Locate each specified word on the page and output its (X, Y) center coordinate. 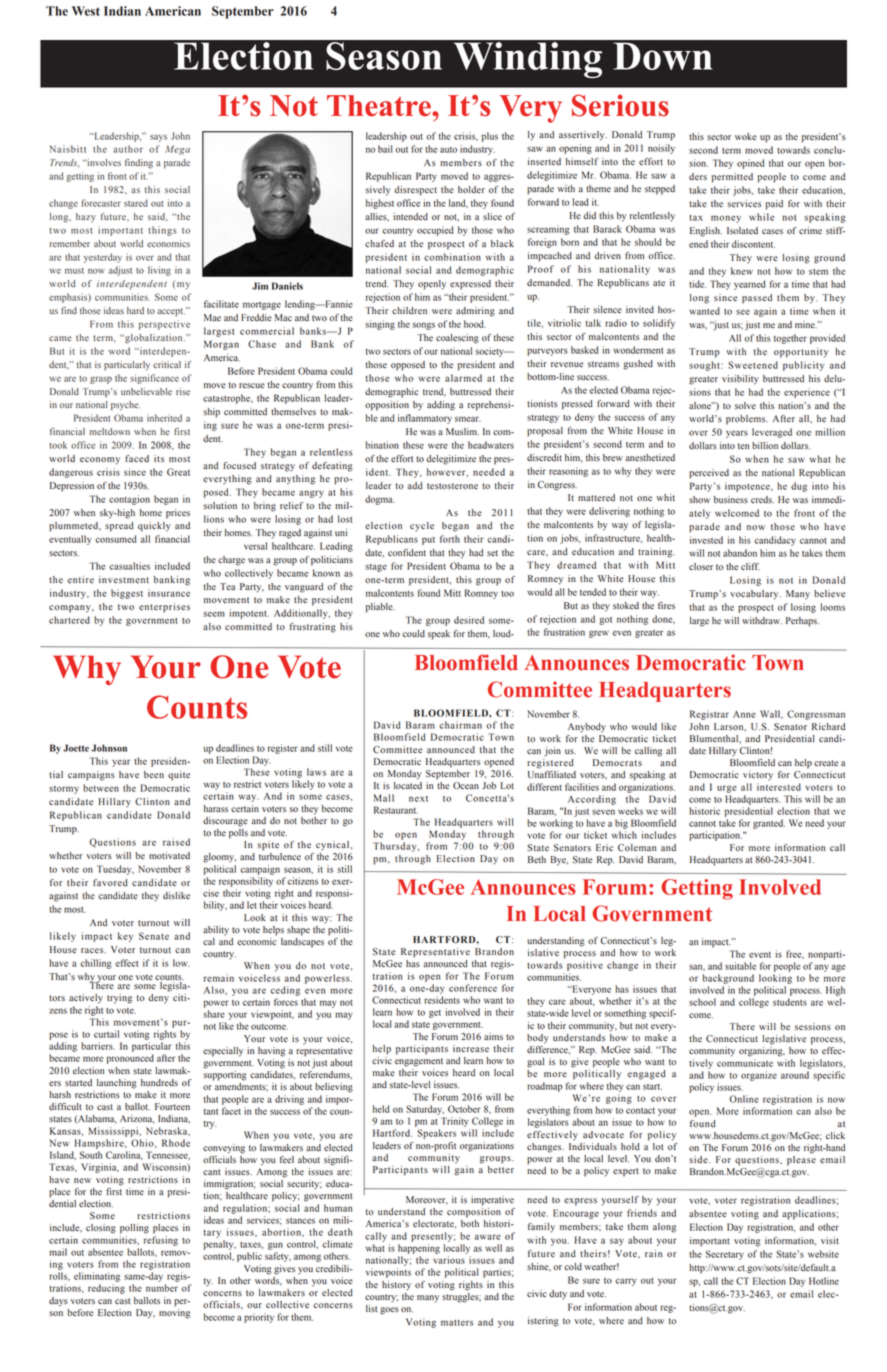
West (86, 11)
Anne (744, 714)
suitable (740, 966)
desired (469, 620)
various (449, 1260)
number (162, 1288)
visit (830, 1240)
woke (746, 137)
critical (167, 364)
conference (473, 988)
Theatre (380, 106)
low (181, 963)
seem (214, 614)
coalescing (457, 339)
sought (705, 366)
